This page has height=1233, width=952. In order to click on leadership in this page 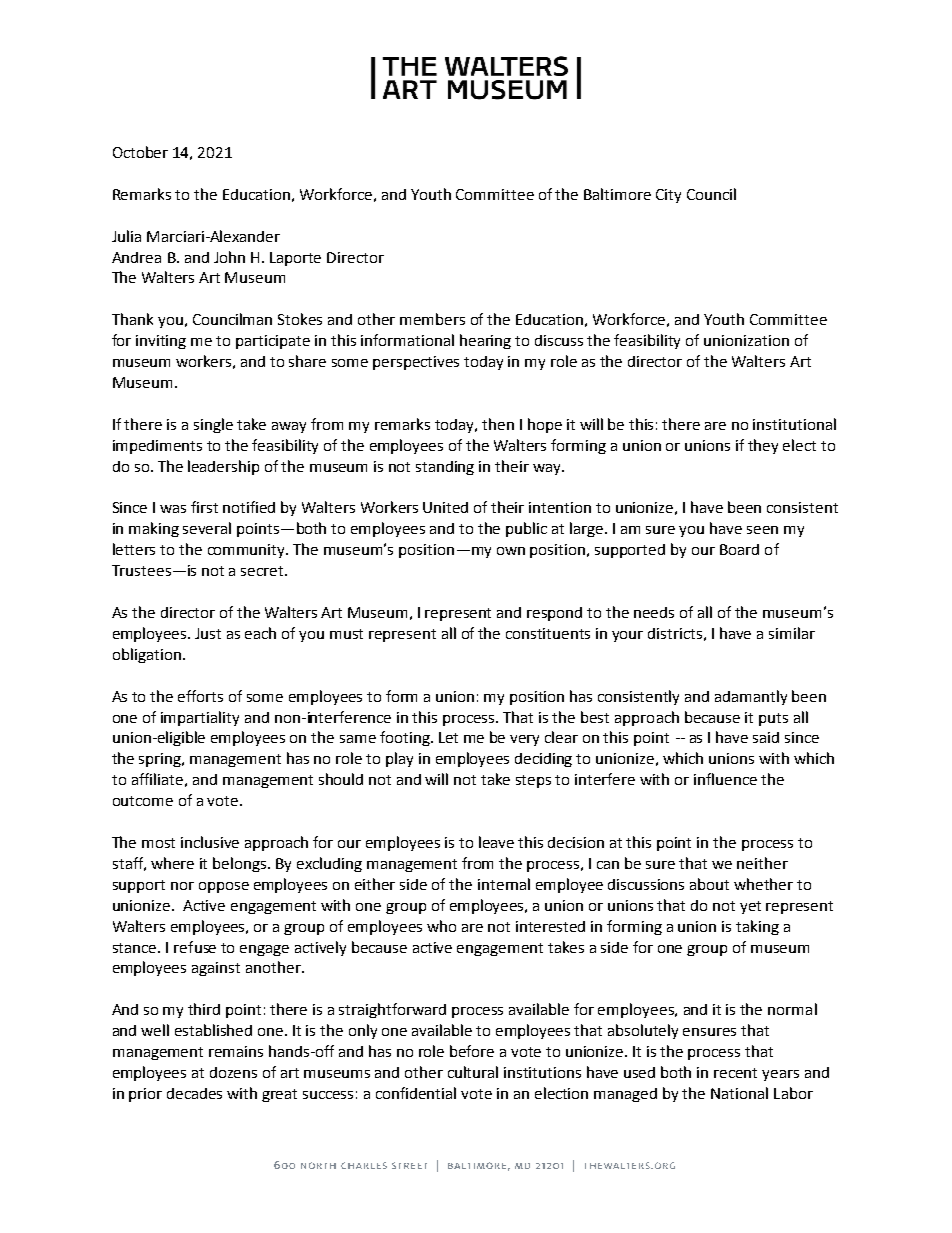, I will do `click(223, 467)`.
